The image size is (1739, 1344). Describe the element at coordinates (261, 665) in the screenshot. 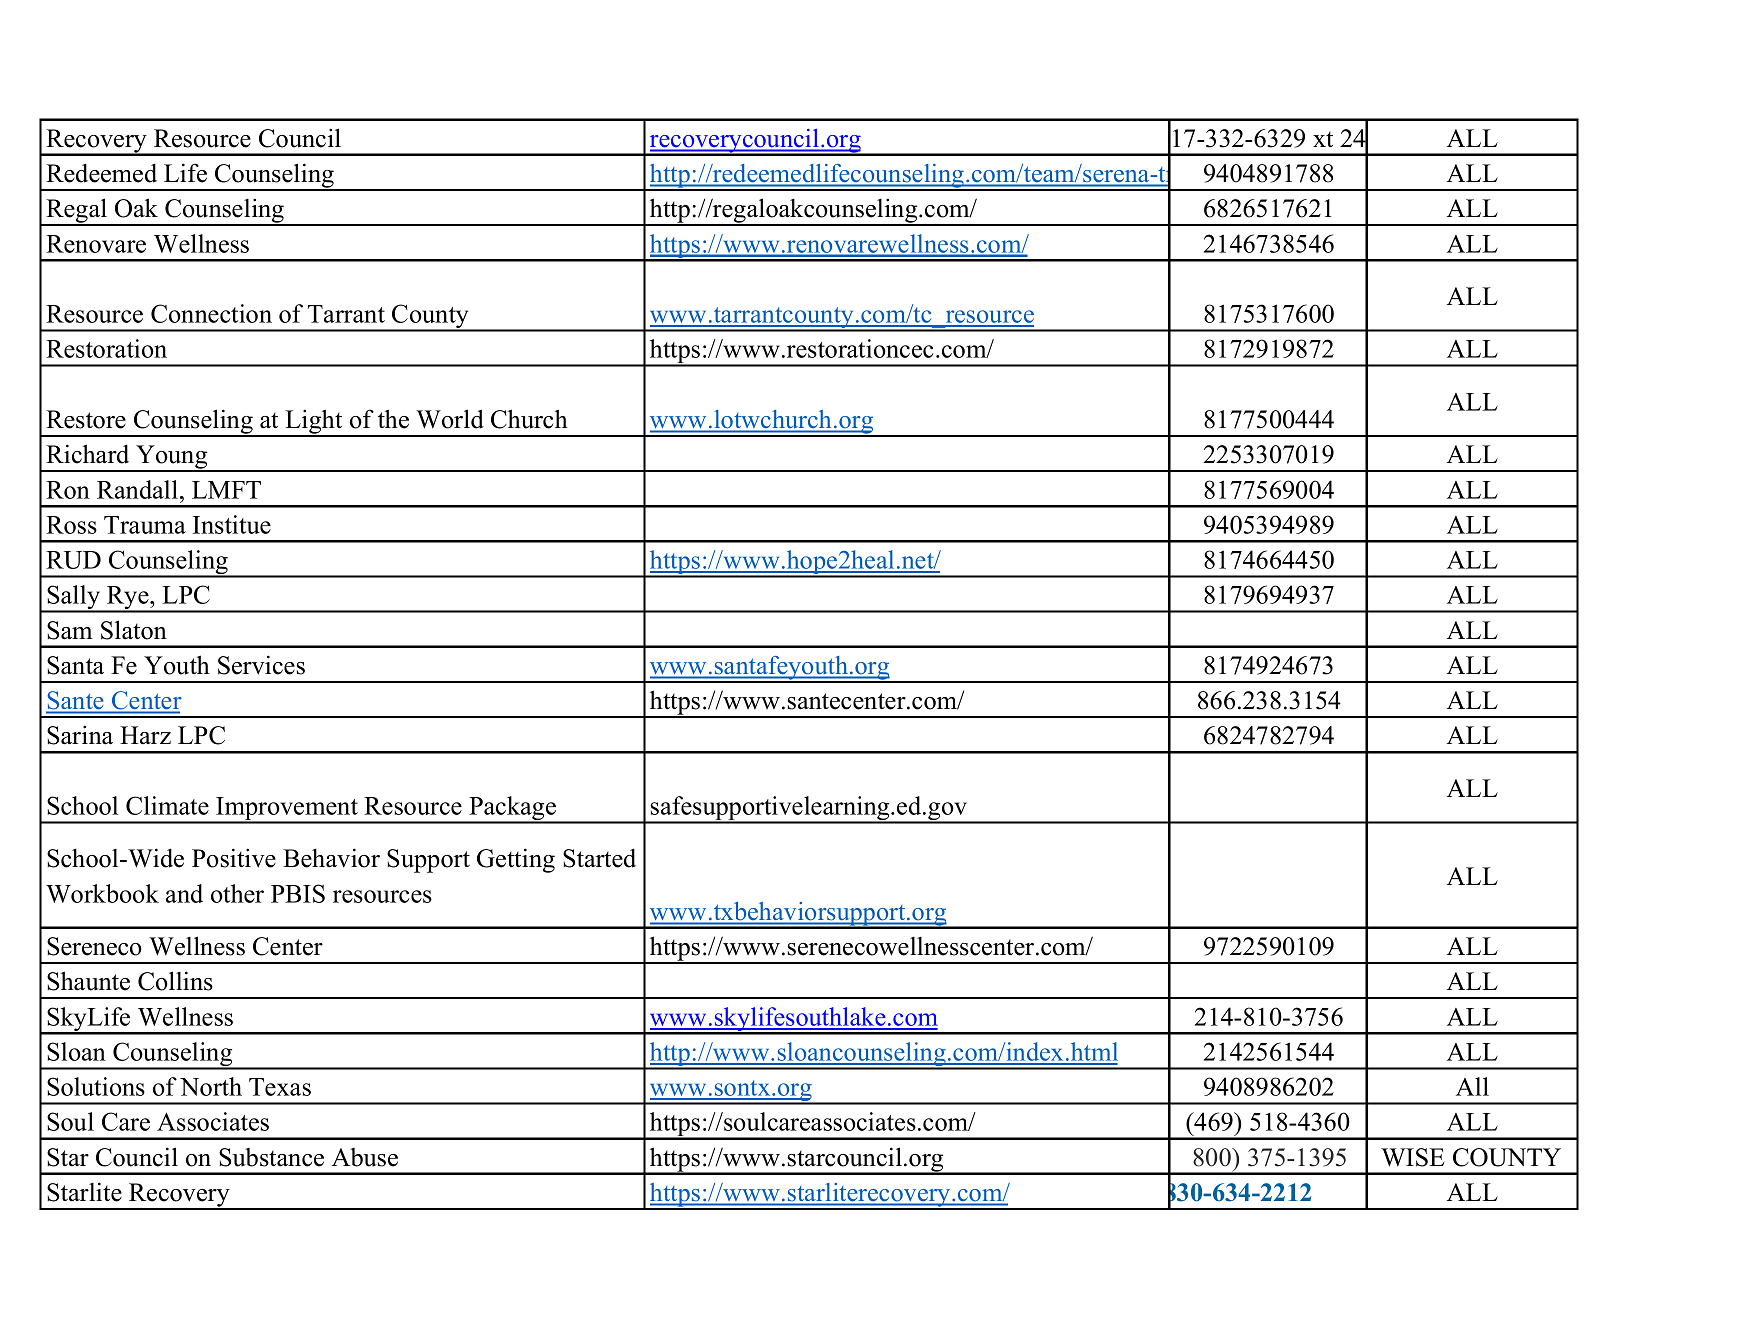

I see `Services` at that location.
